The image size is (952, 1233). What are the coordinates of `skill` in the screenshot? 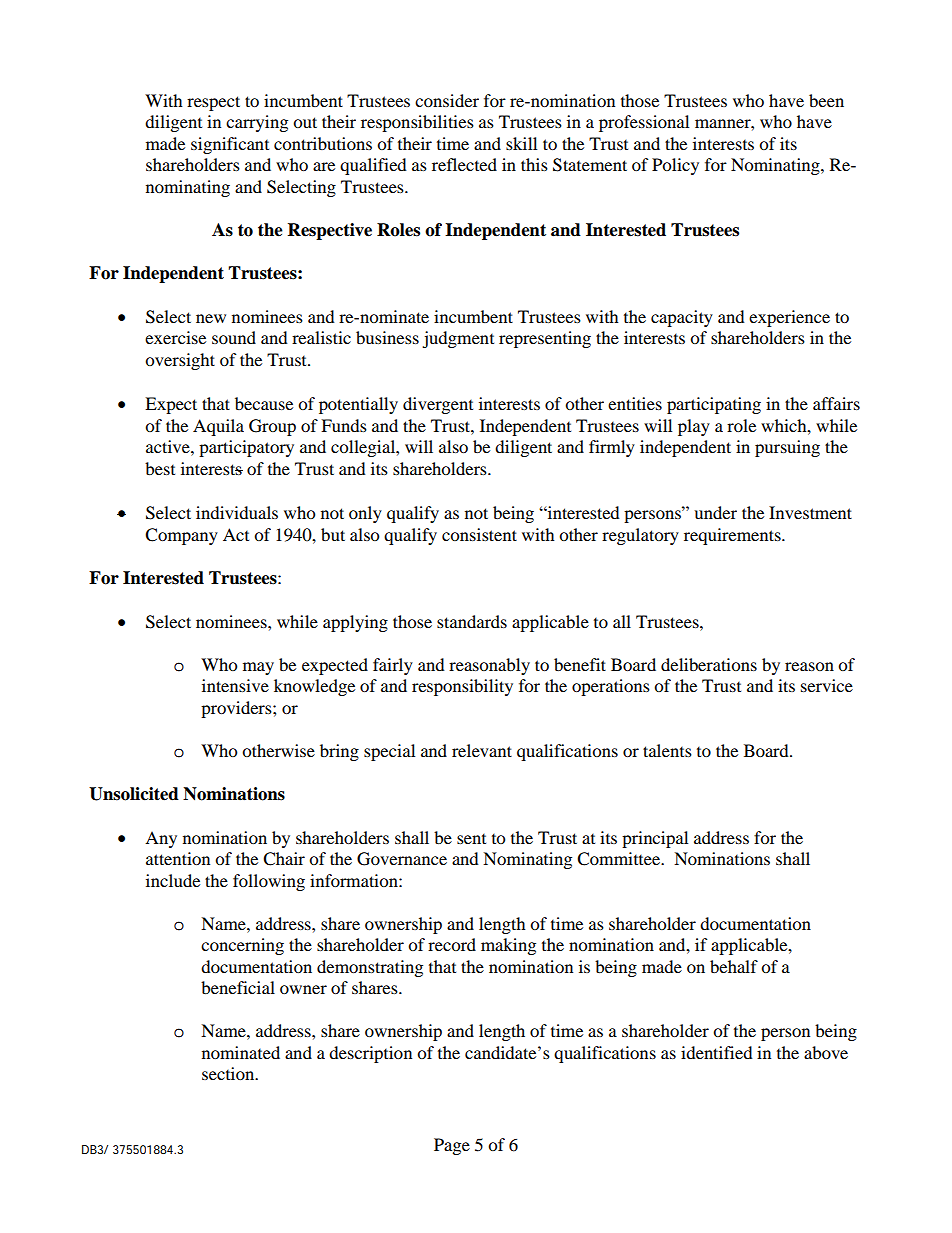 It's located at (521, 143).
